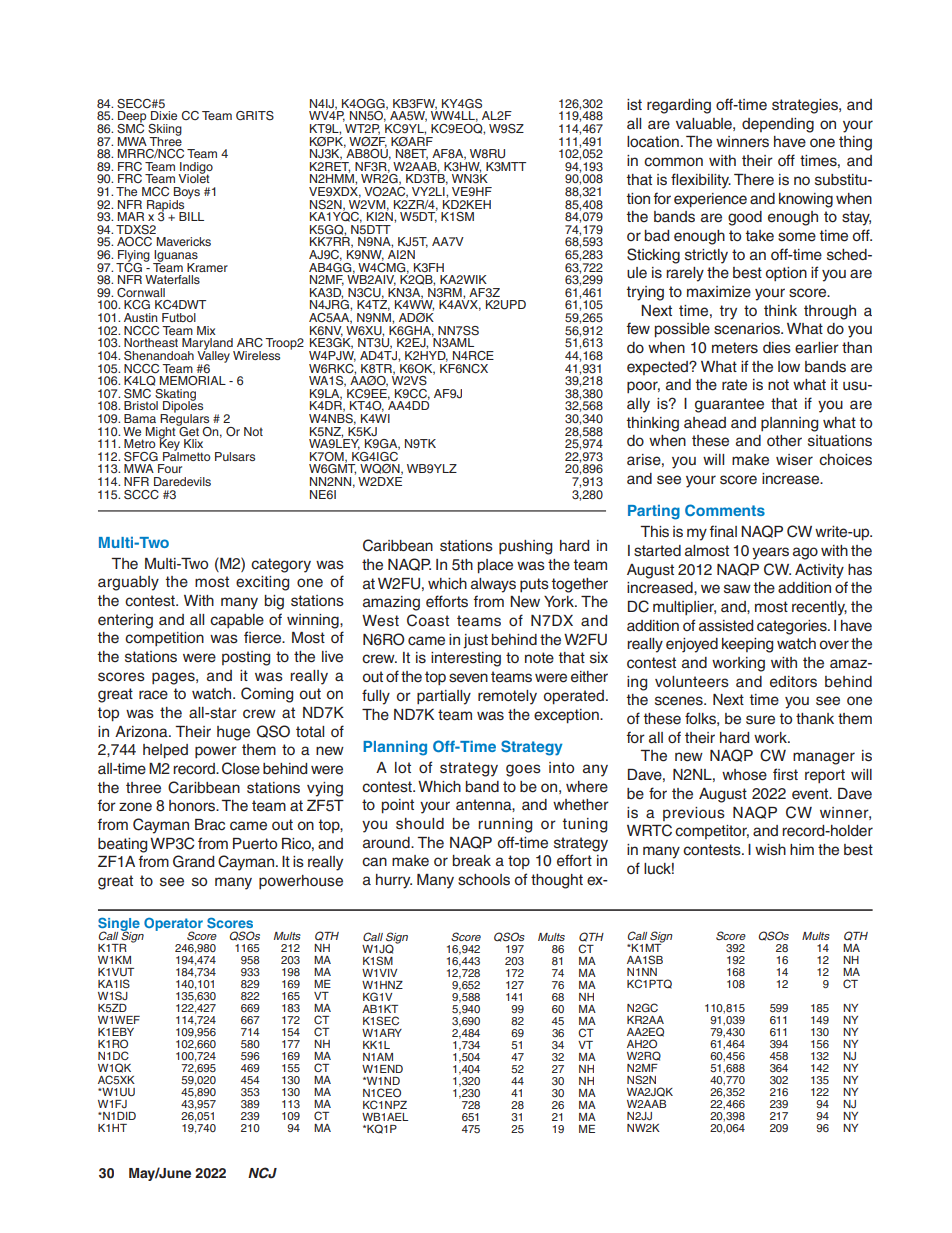  Describe the element at coordinates (173, 925) in the screenshot. I see `Operator` at that location.
